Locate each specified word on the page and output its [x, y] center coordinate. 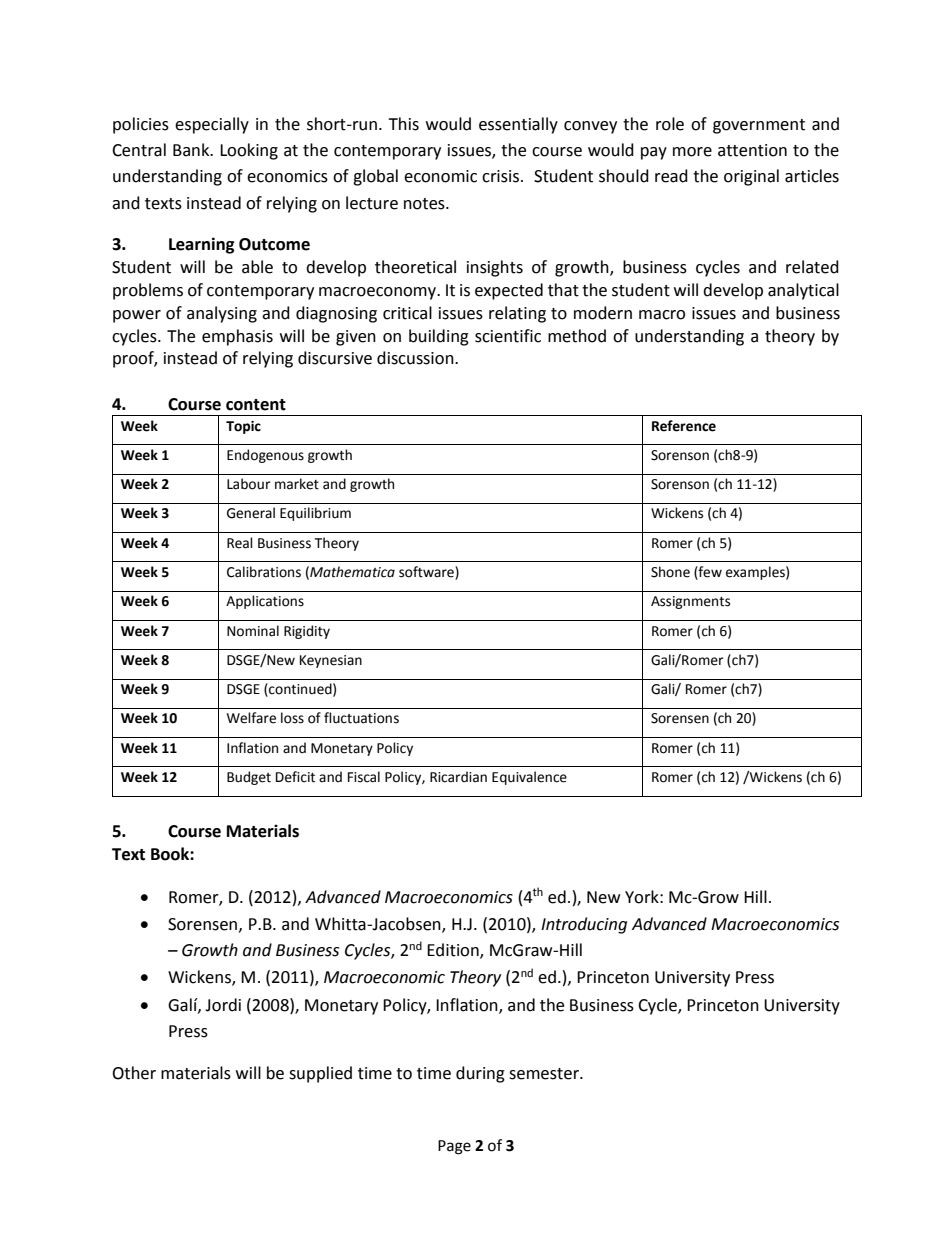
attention [752, 150]
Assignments [690, 602]
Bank [192, 150]
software [427, 573]
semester [545, 1074]
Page [454, 1147]
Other [134, 1073]
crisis [502, 176]
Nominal [253, 631]
